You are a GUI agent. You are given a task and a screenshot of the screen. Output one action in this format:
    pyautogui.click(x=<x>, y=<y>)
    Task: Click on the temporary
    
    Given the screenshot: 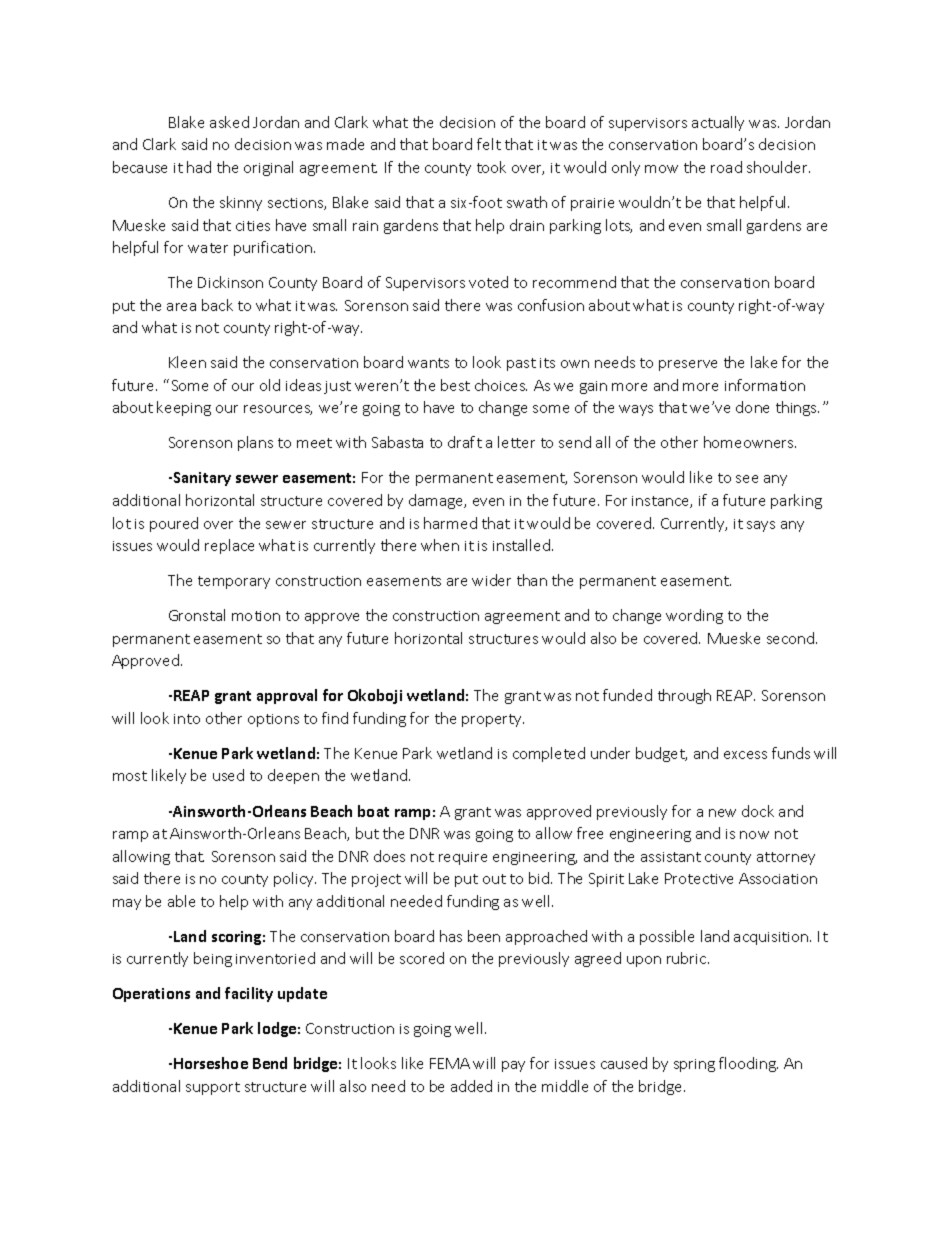 What is the action you would take?
    pyautogui.click(x=234, y=582)
